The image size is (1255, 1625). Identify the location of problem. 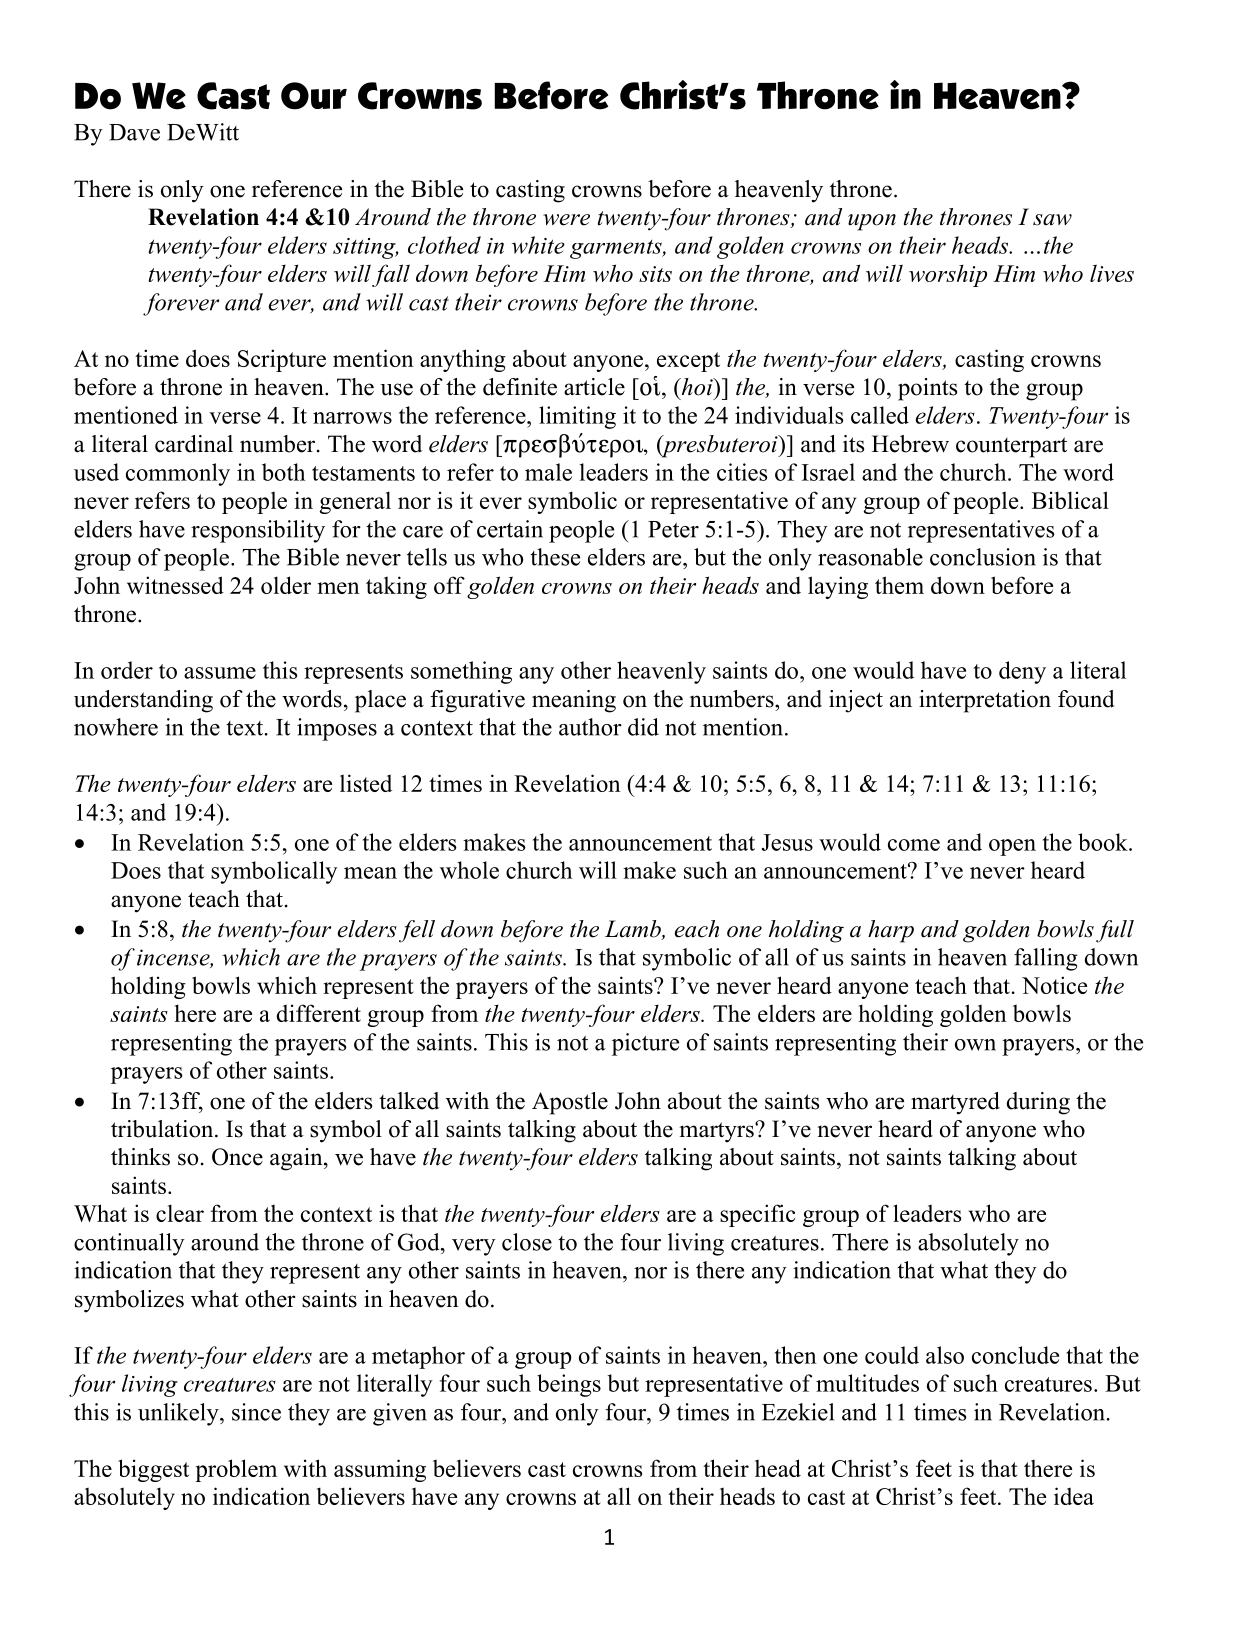
(236, 1470).
